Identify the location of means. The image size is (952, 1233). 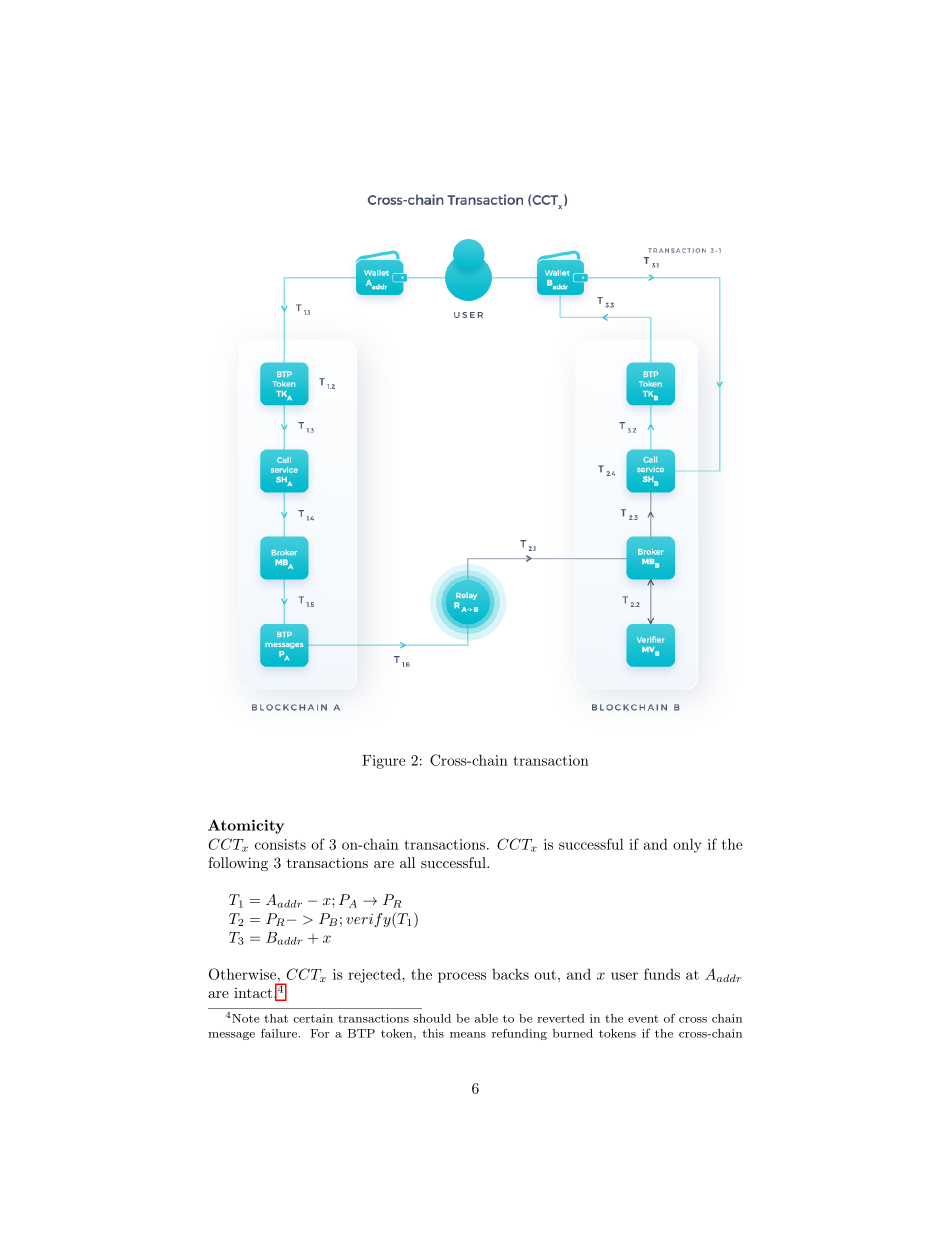
(468, 1035).
